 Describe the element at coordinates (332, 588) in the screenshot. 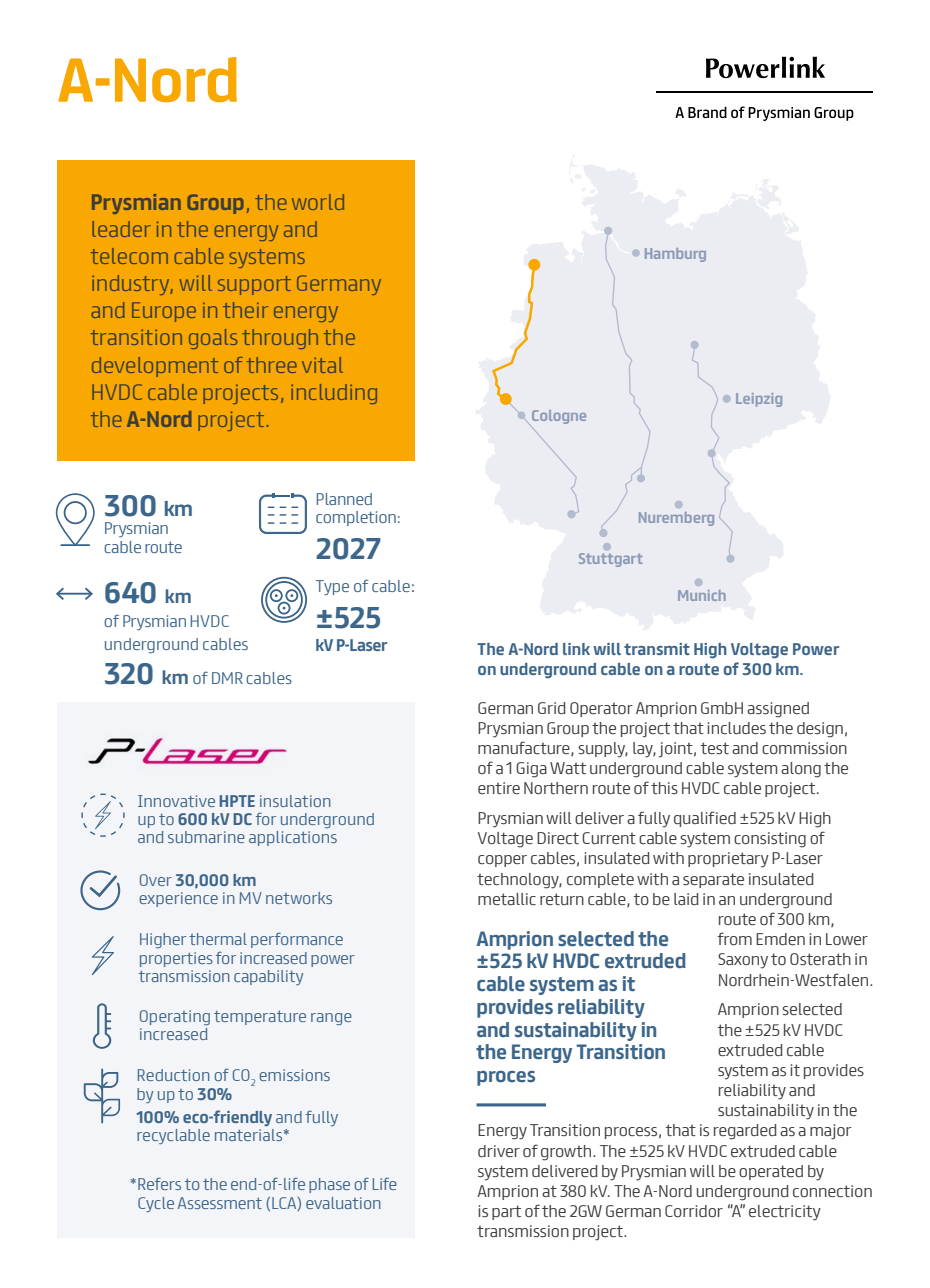

I see `Type` at that location.
